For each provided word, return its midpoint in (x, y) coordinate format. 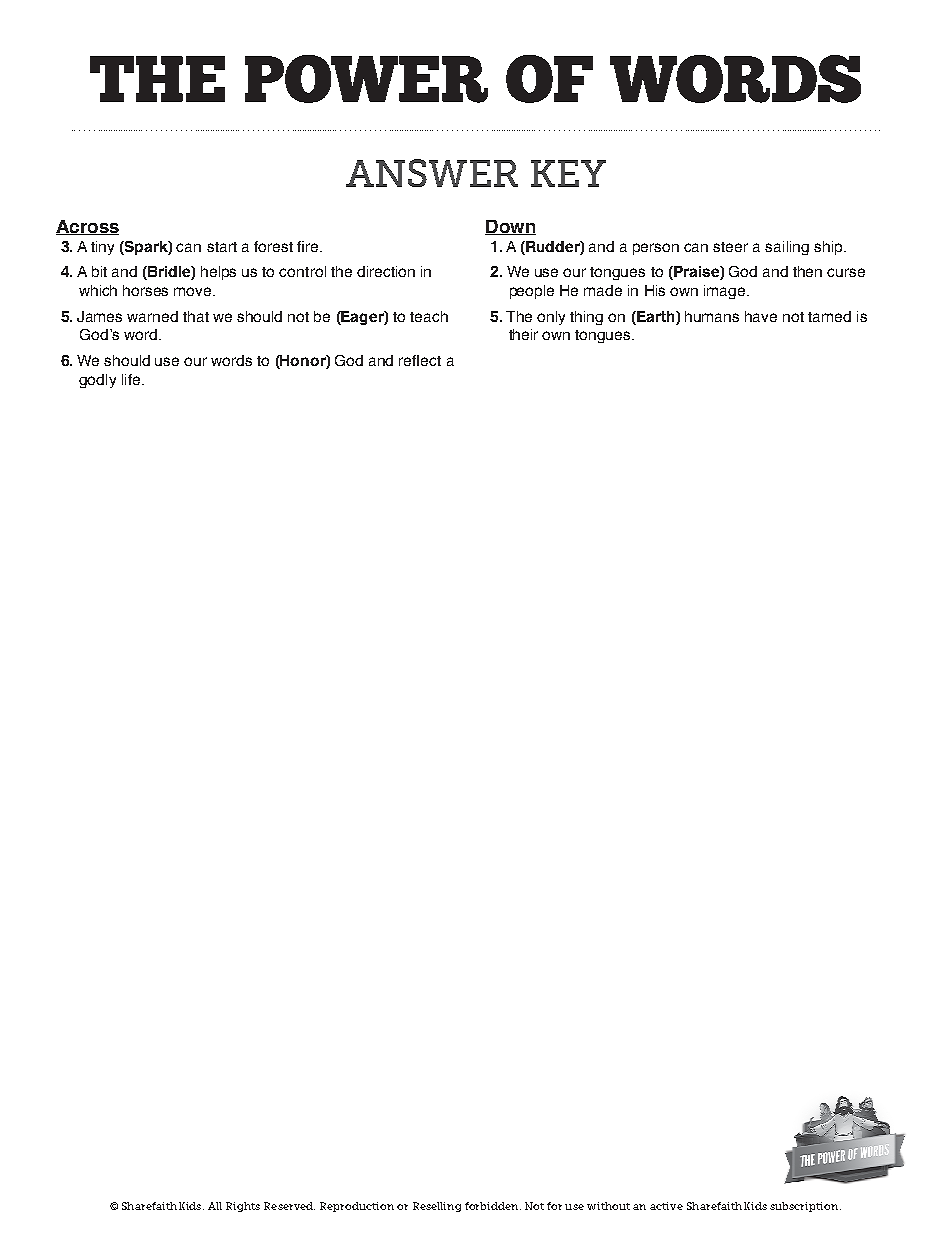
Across (87, 227)
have (761, 316)
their (523, 334)
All (215, 1206)
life (132, 379)
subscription (805, 1207)
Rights (243, 1207)
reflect (420, 360)
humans (712, 316)
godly (97, 381)
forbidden (493, 1206)
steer (730, 247)
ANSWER (432, 173)
